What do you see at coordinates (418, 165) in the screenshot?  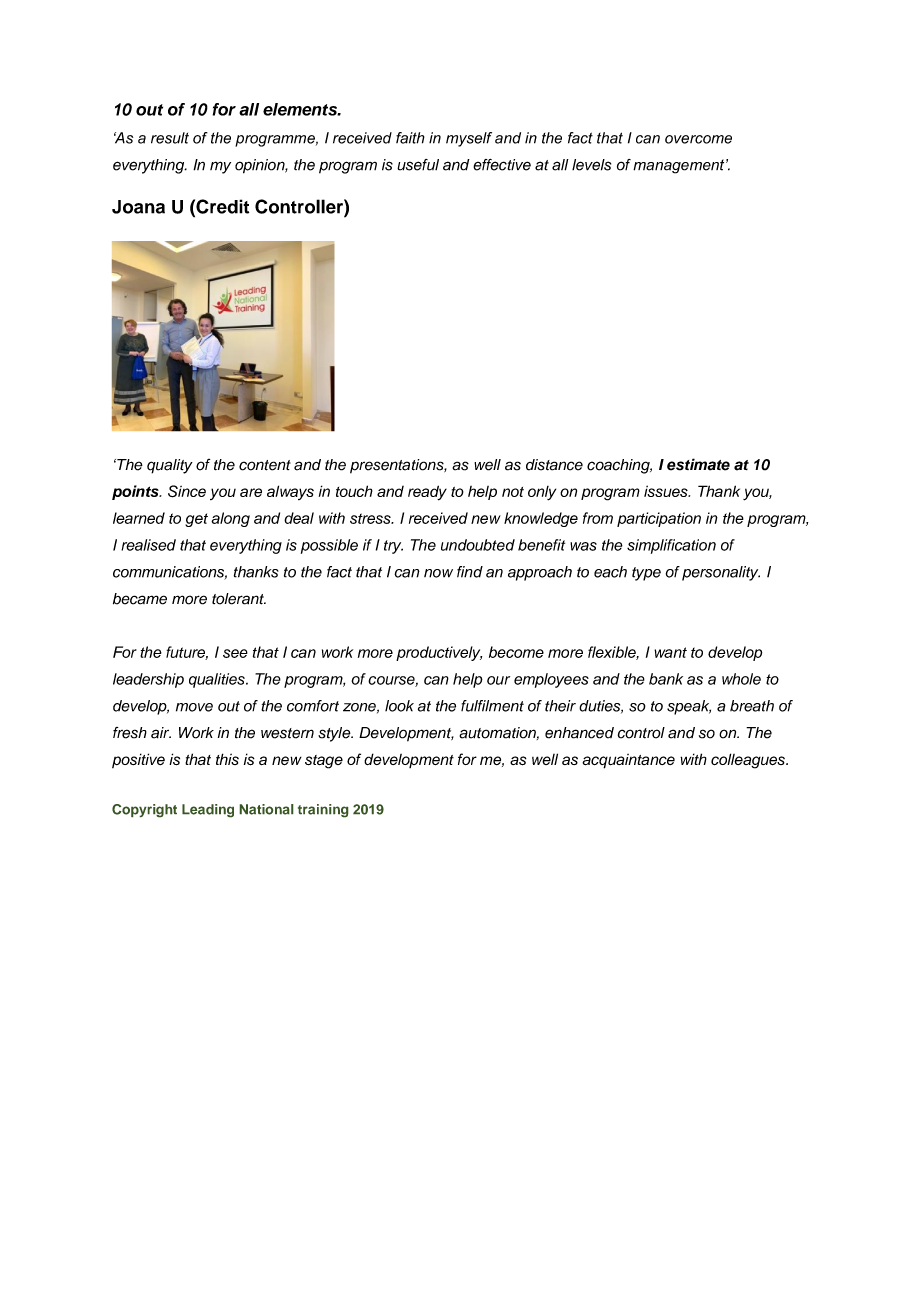 I see `useful` at bounding box center [418, 165].
